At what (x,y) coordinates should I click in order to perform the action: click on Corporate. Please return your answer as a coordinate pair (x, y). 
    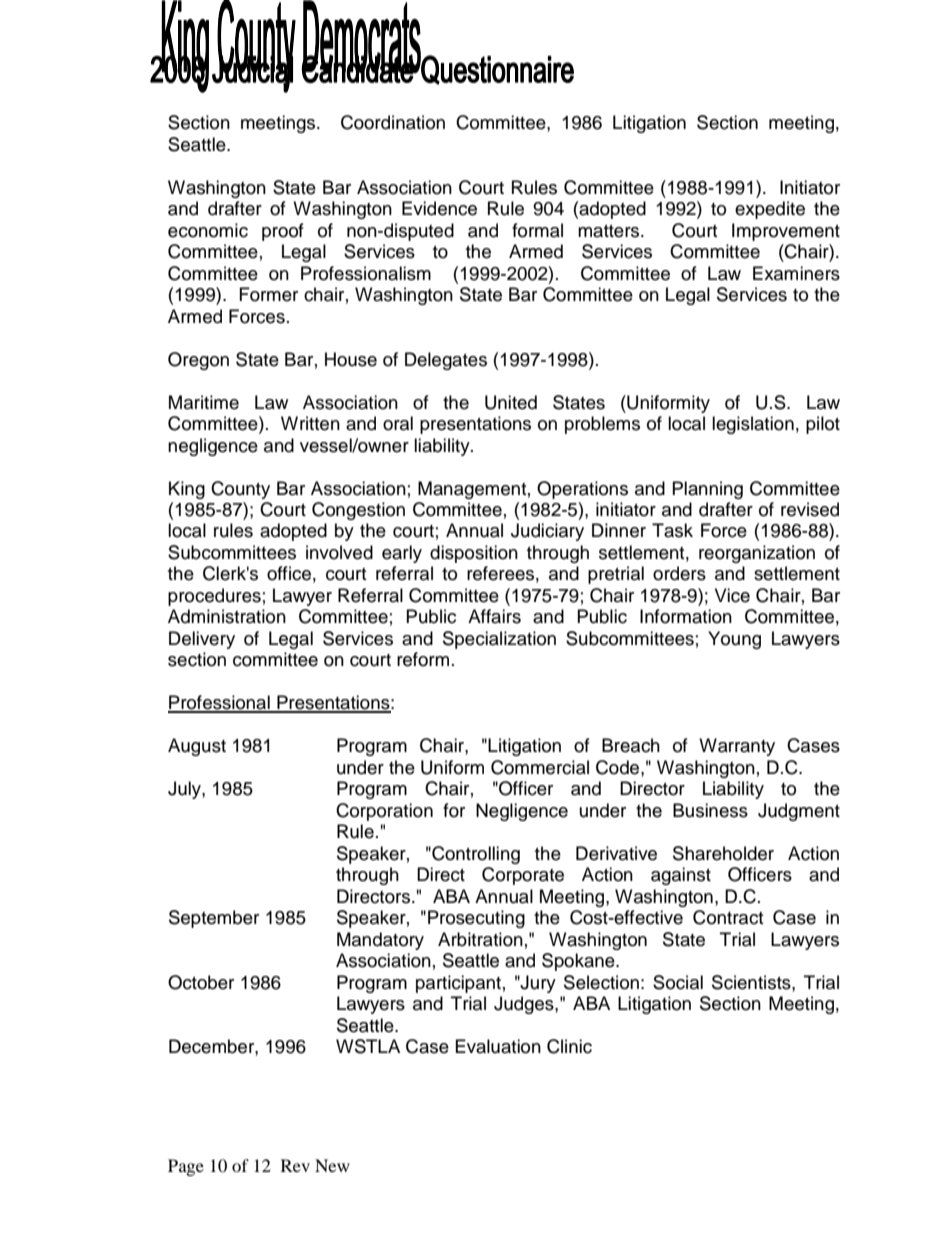
    Looking at the image, I should click on (523, 876).
